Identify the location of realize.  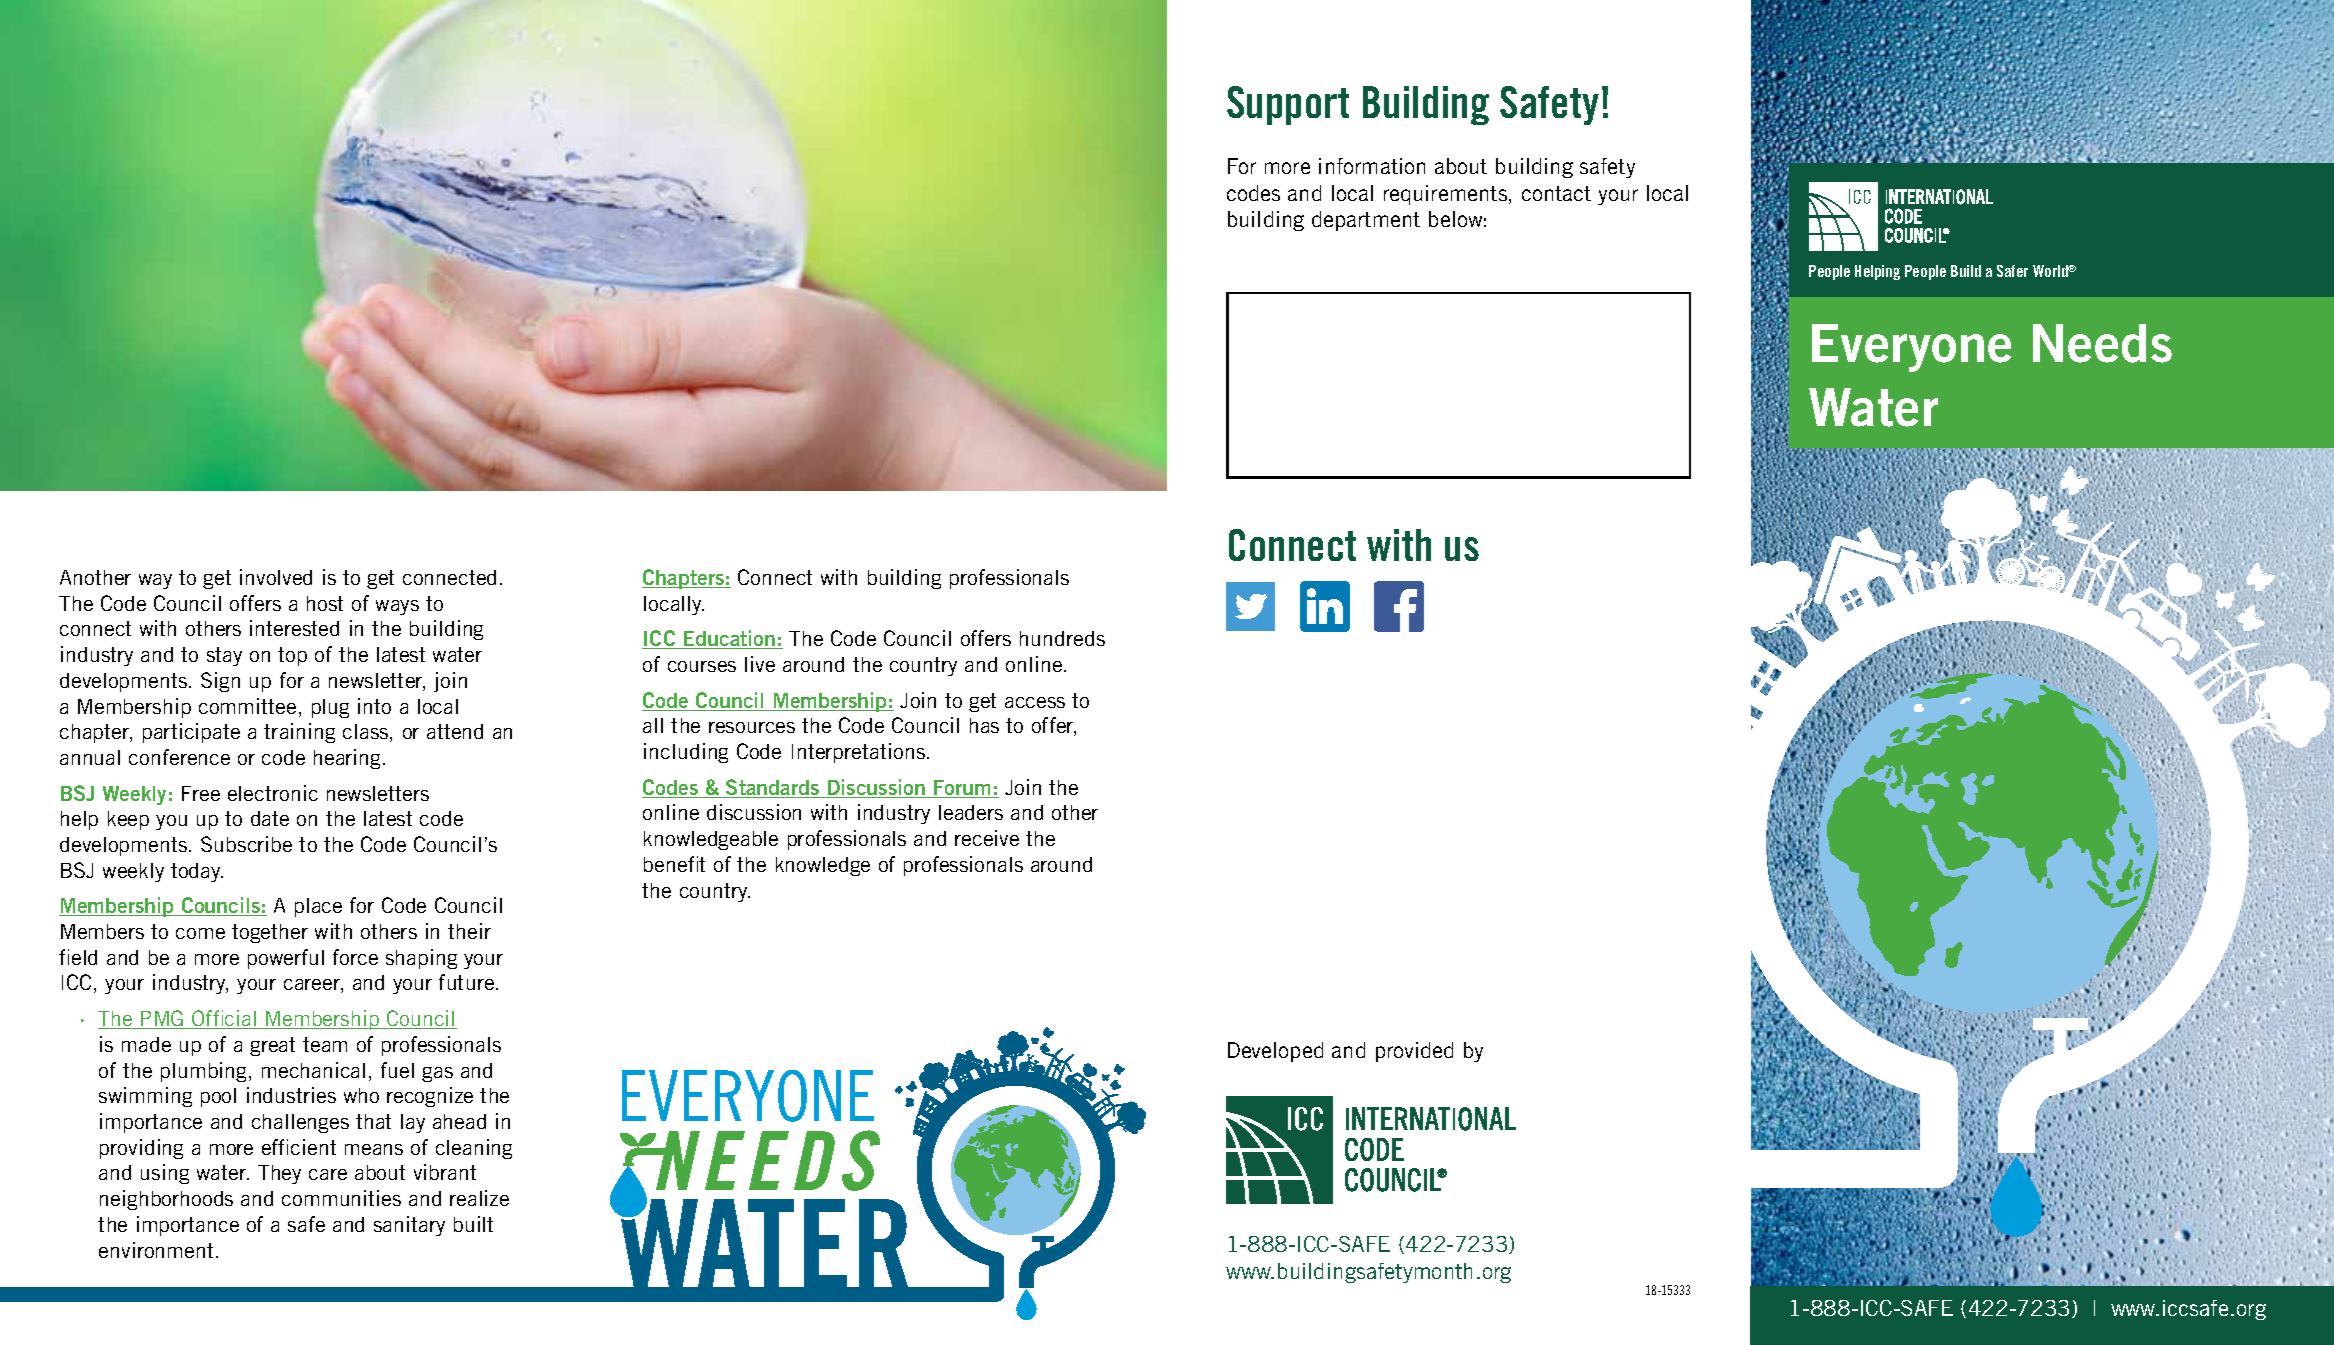
(479, 1198).
